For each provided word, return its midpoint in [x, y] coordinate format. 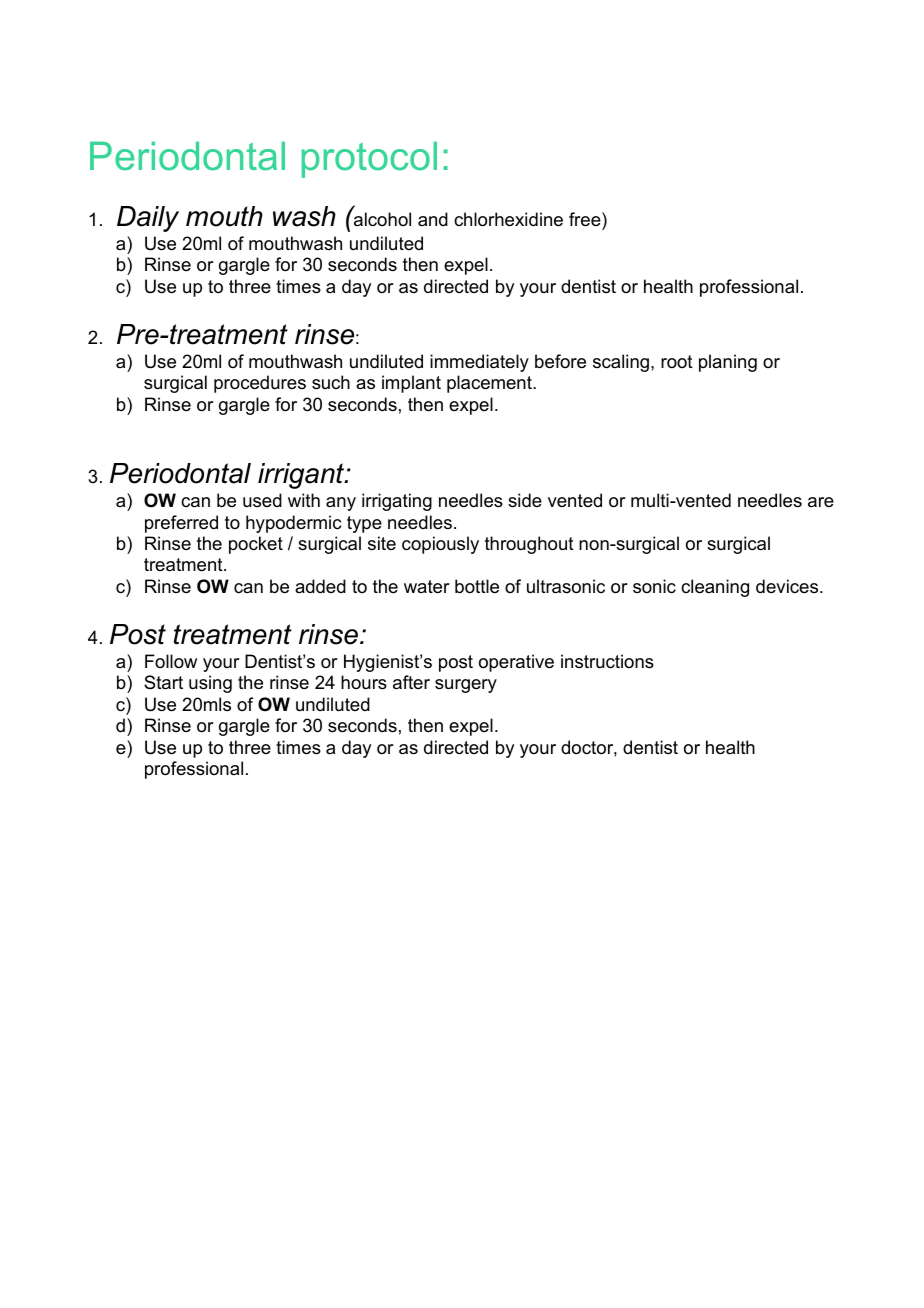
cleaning [715, 588]
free [586, 219]
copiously [440, 545]
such [331, 382]
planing [728, 363]
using [210, 684]
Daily [148, 219]
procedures [260, 384]
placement [490, 384]
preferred [181, 524]
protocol [369, 159]
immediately [479, 363]
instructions [607, 661]
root [677, 361]
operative [516, 663]
